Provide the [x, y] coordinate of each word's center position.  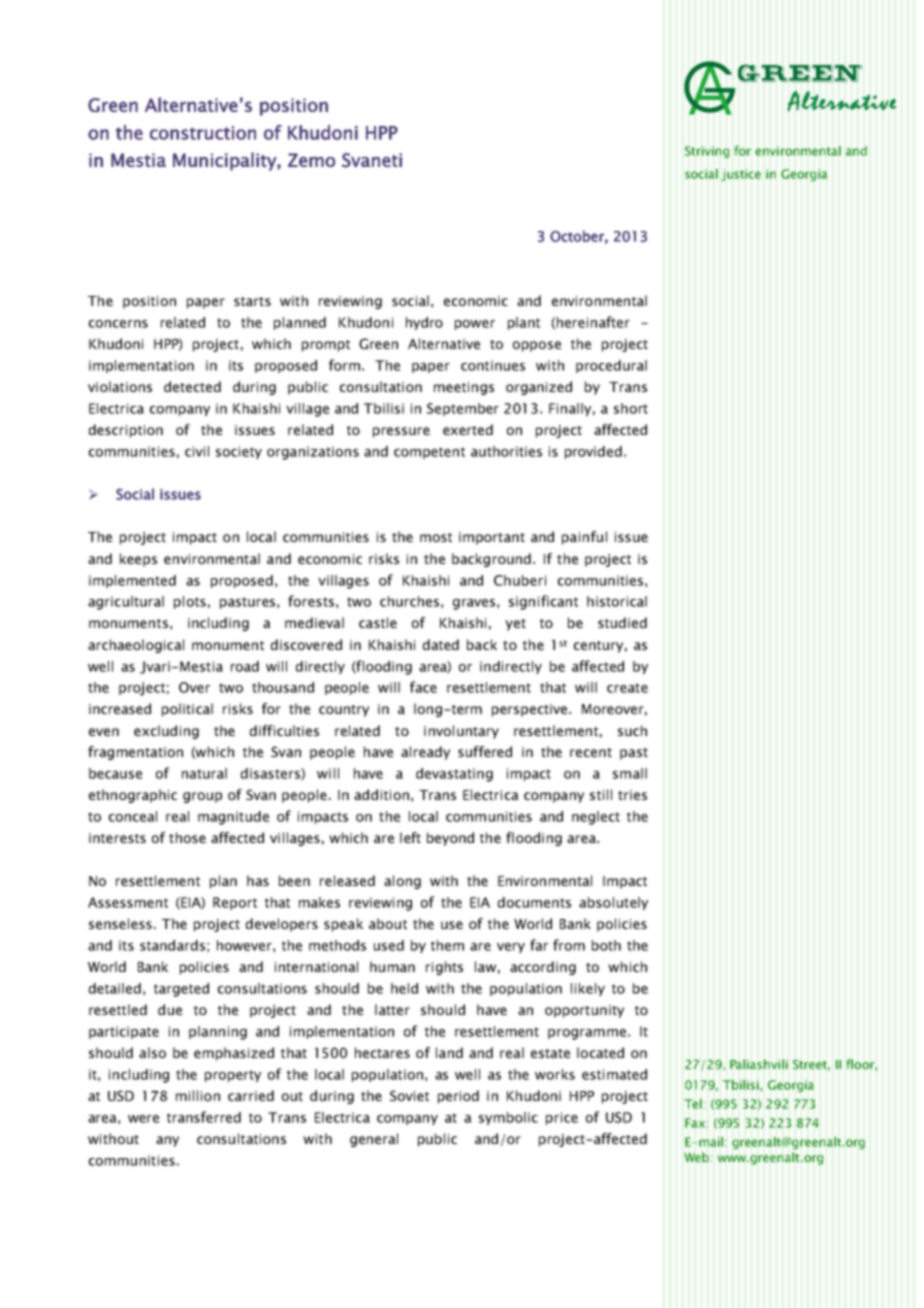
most [436, 537]
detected [192, 386]
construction [203, 133]
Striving [707, 152]
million [198, 1095]
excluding [166, 732]
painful [584, 538]
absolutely [613, 903]
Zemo [311, 160]
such [632, 730]
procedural [611, 366]
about [388, 923]
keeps [138, 560]
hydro [424, 323]
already [425, 753]
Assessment [128, 902]
